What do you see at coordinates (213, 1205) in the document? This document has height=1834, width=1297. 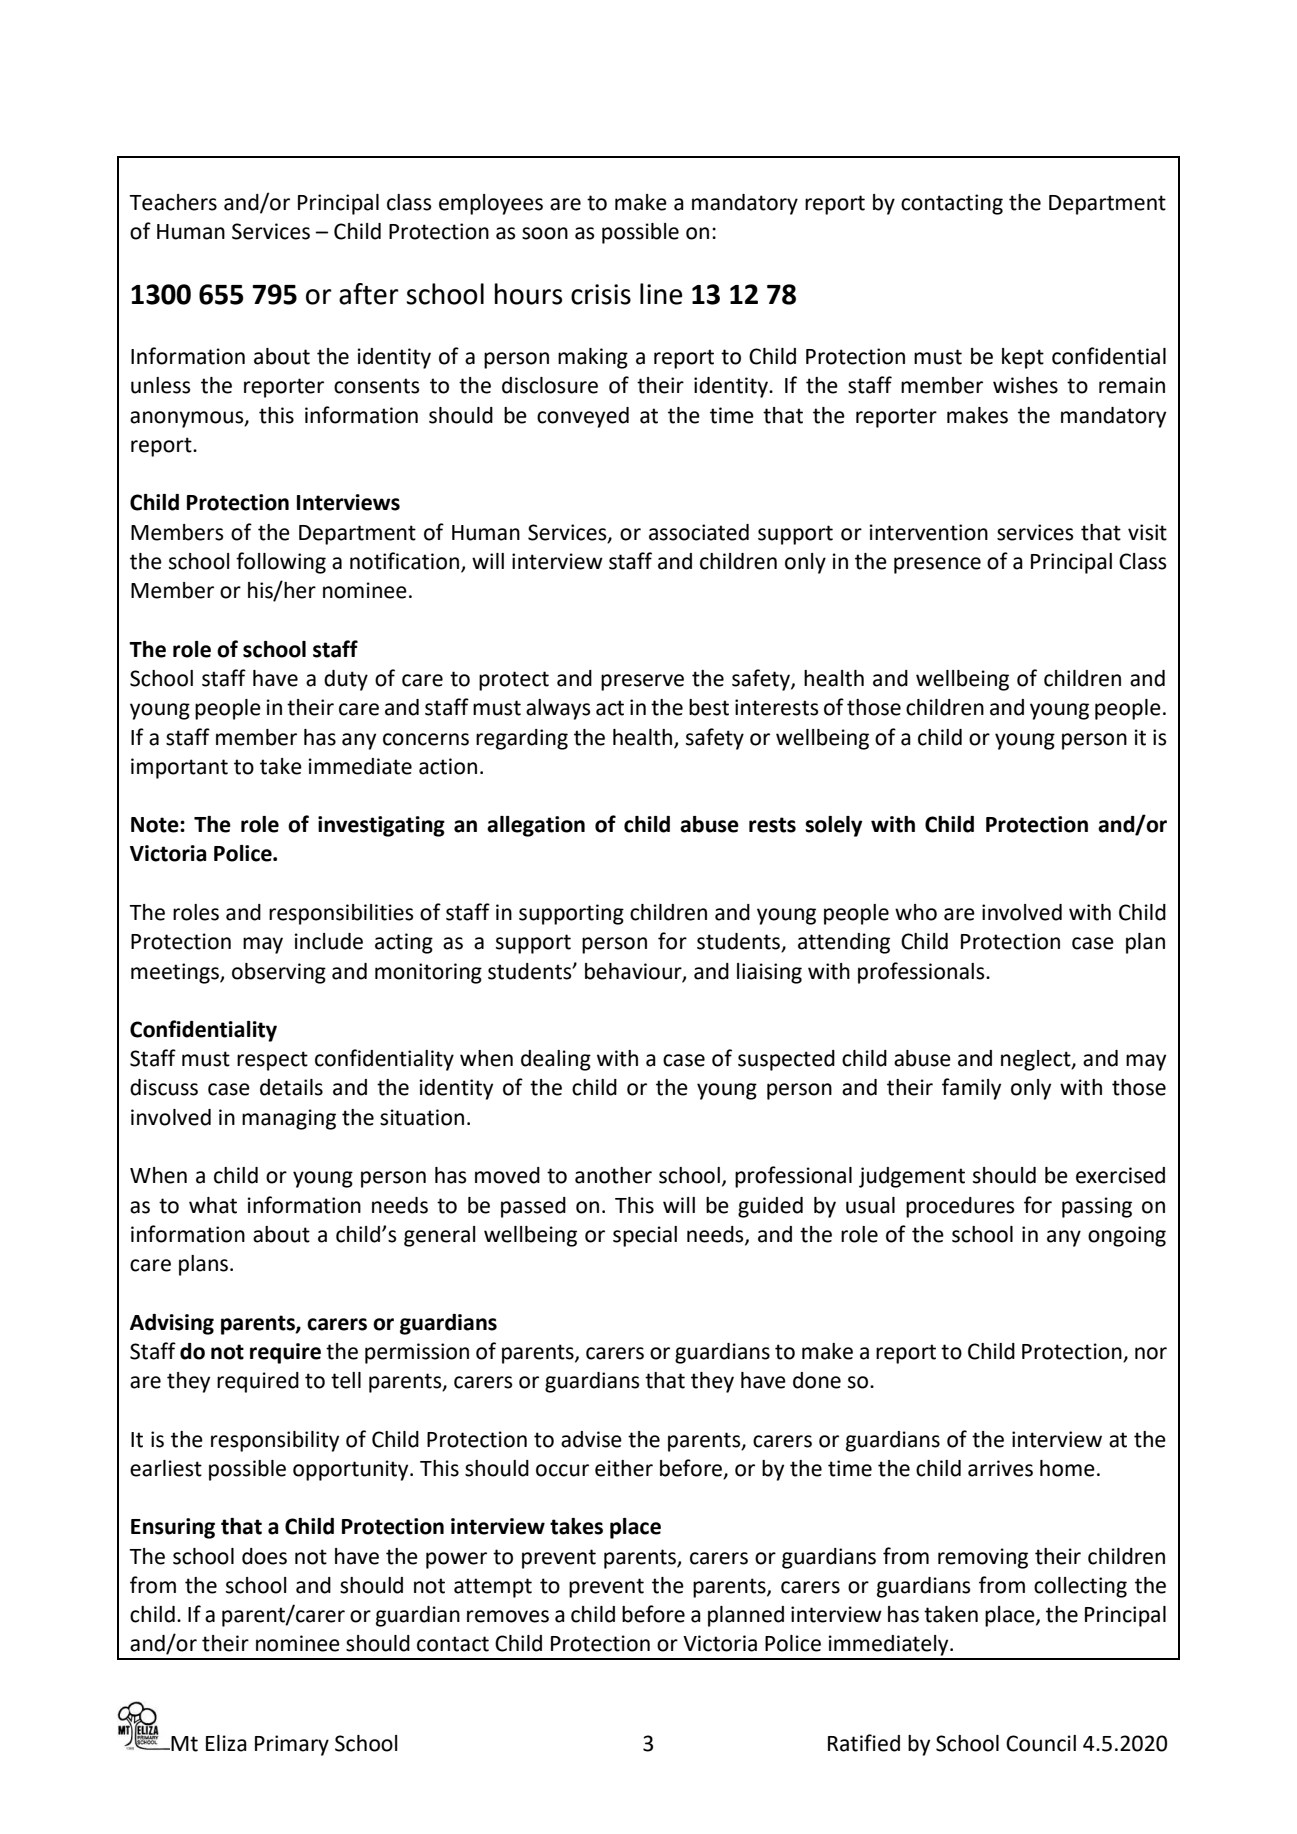 I see `what` at bounding box center [213, 1205].
